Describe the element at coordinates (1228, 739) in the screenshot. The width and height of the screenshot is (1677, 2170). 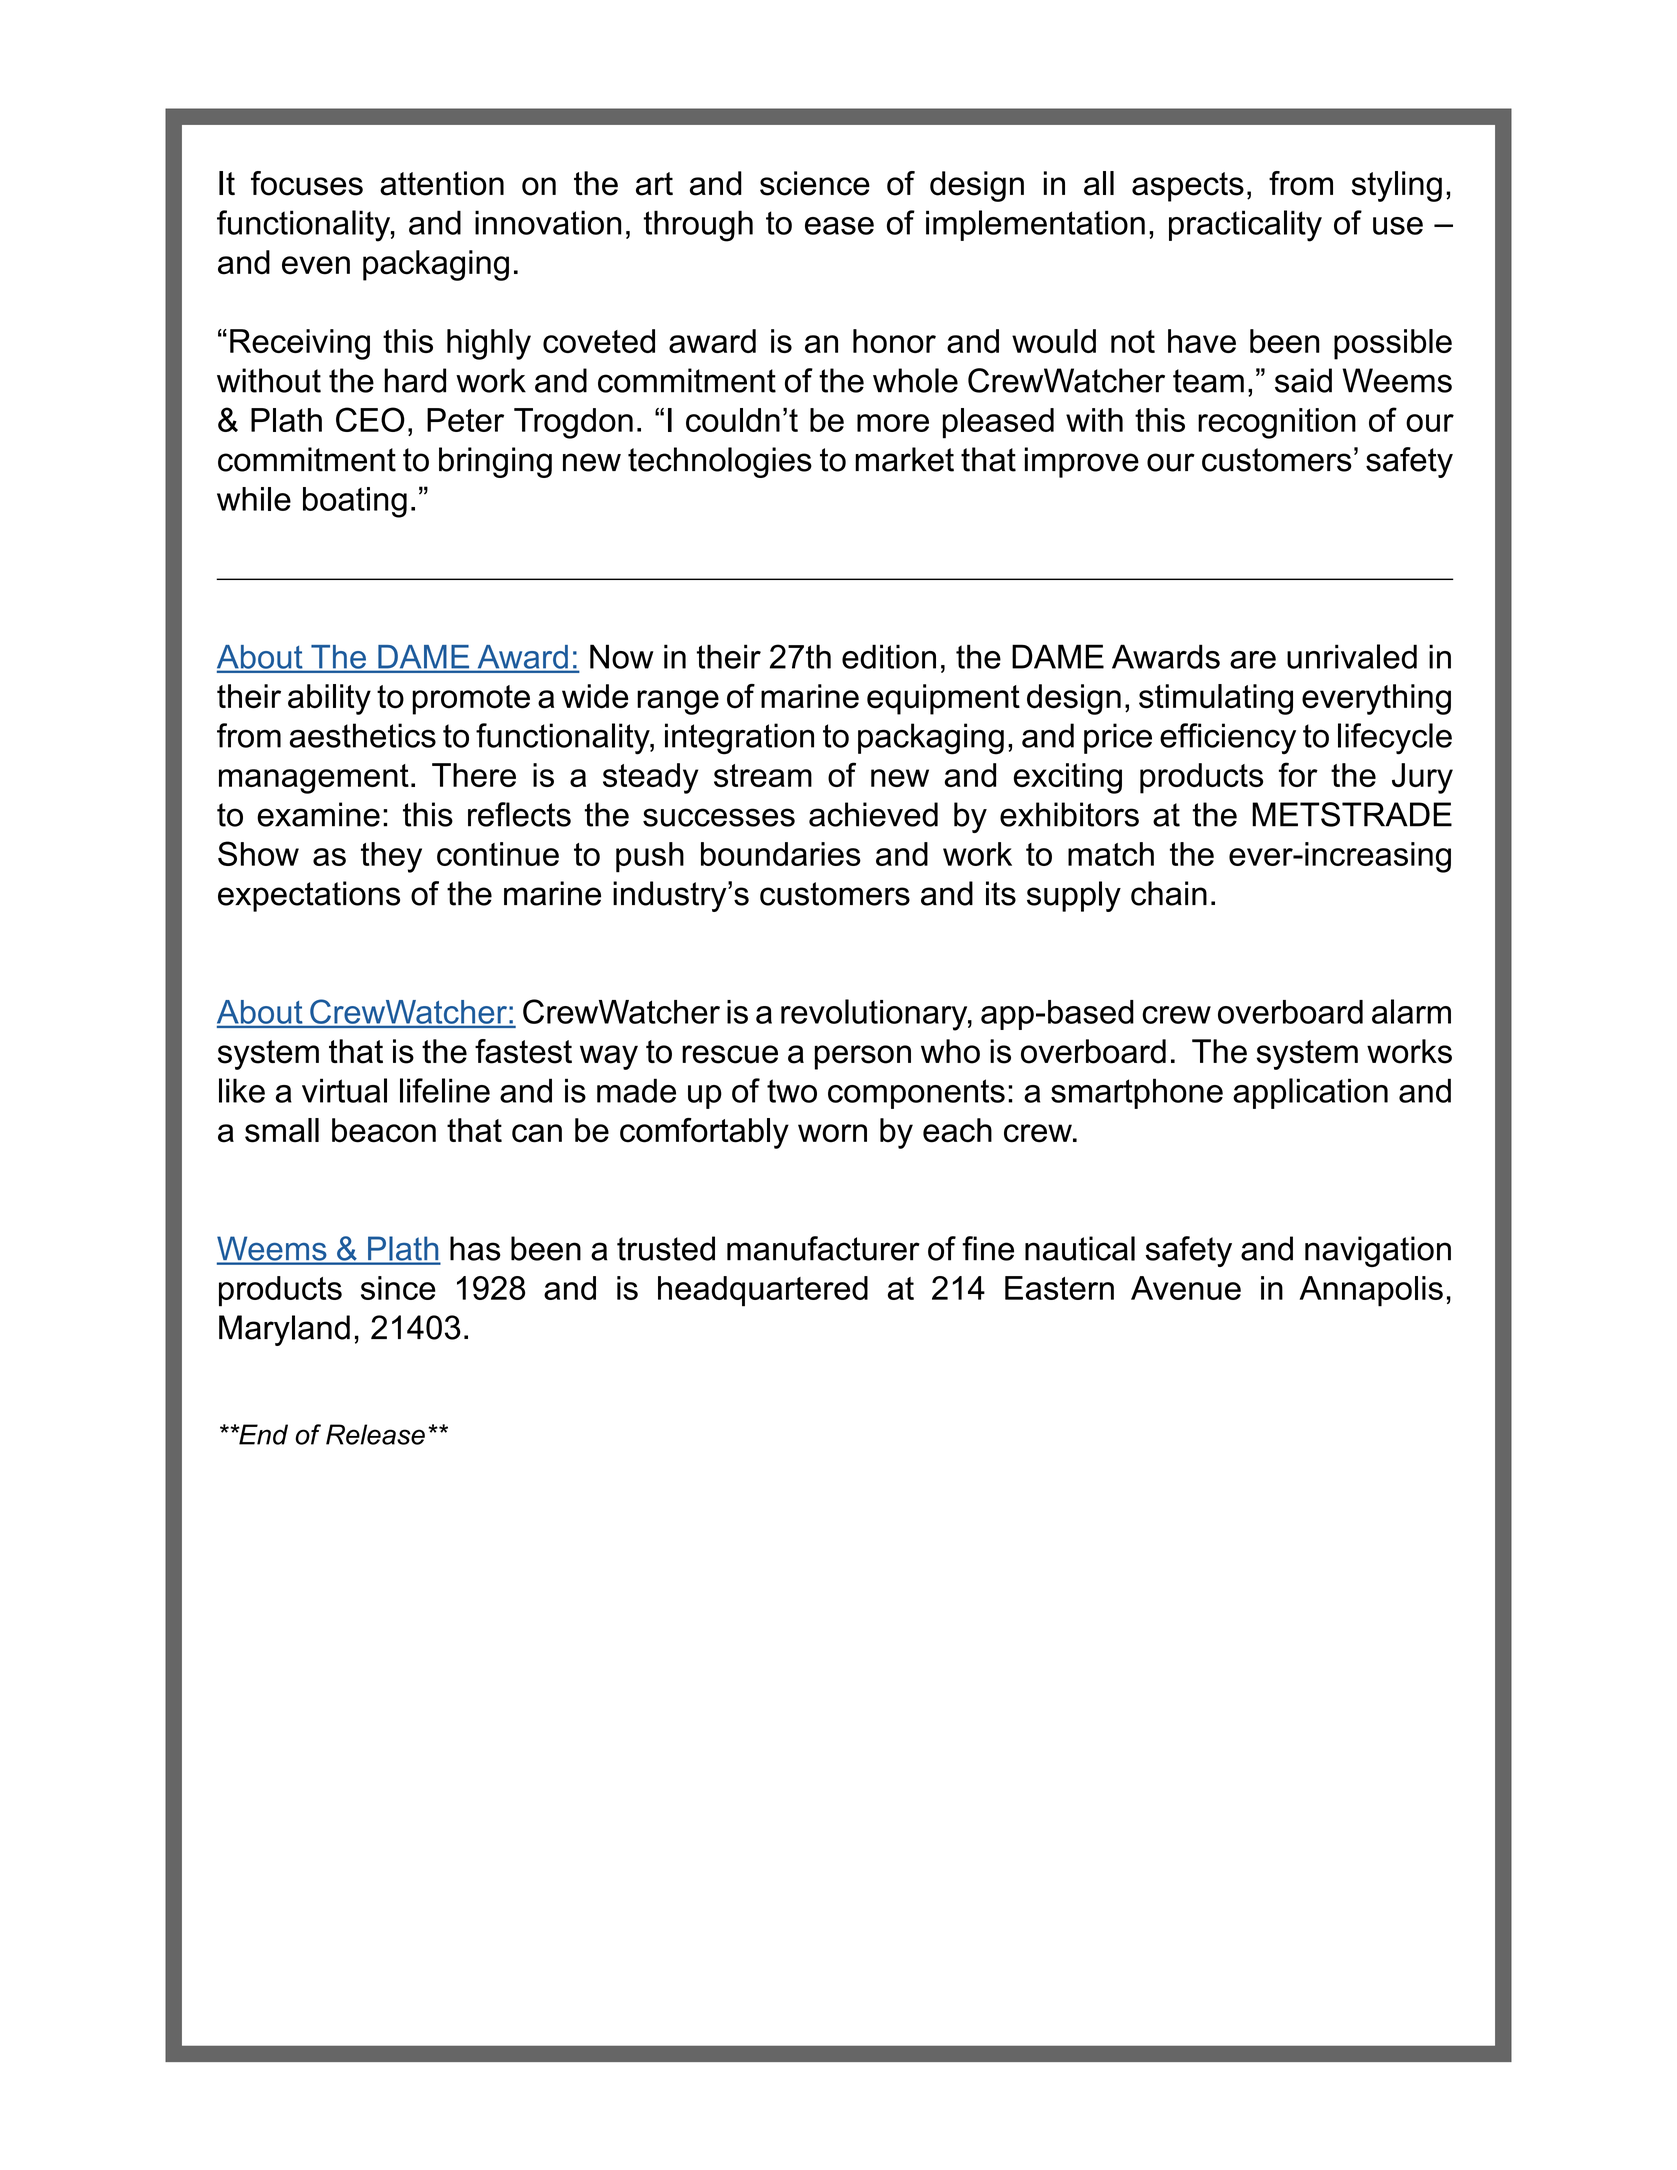
I see `efficiency` at that location.
